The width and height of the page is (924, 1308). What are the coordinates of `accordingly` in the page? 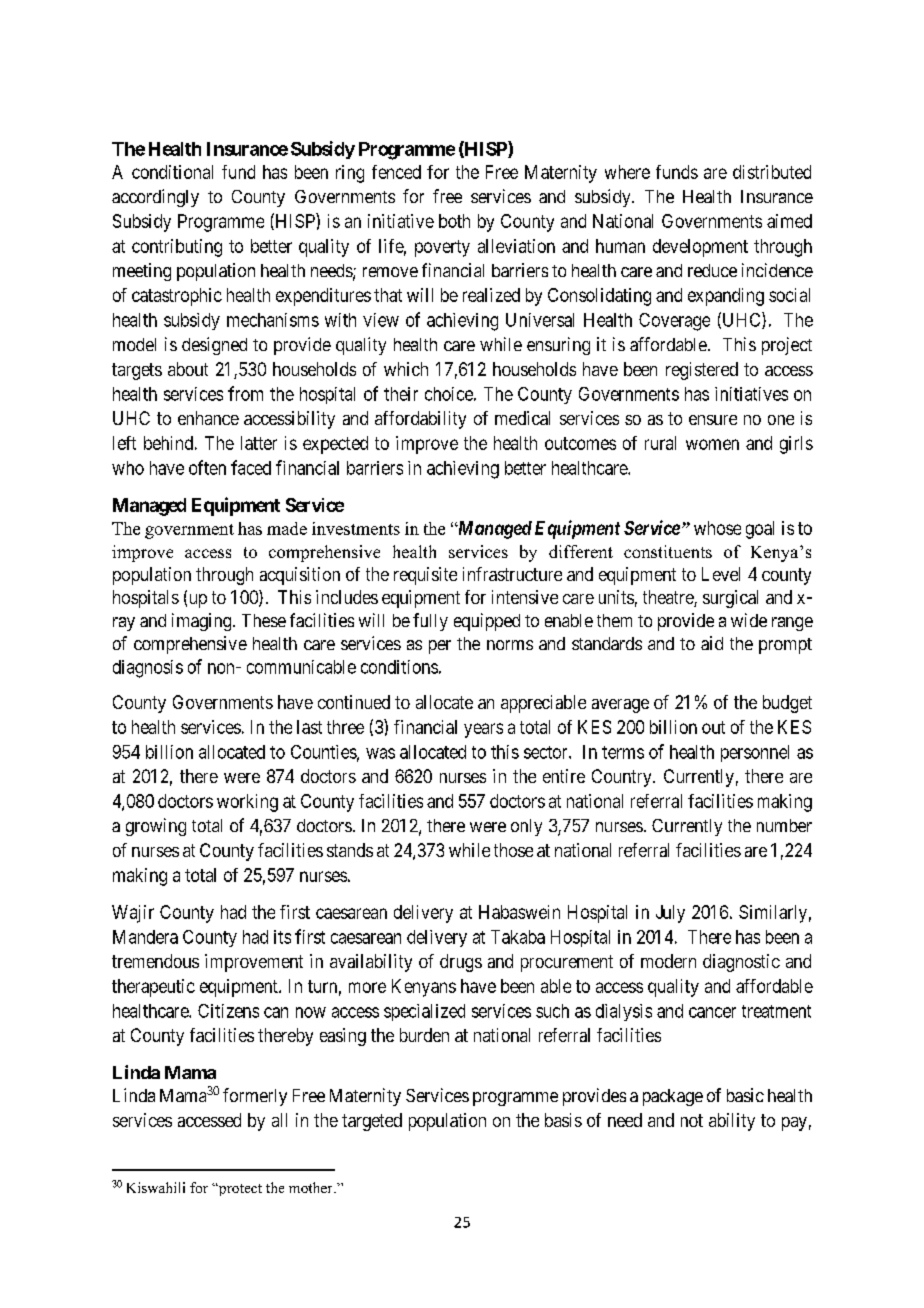 It's located at (155, 198).
